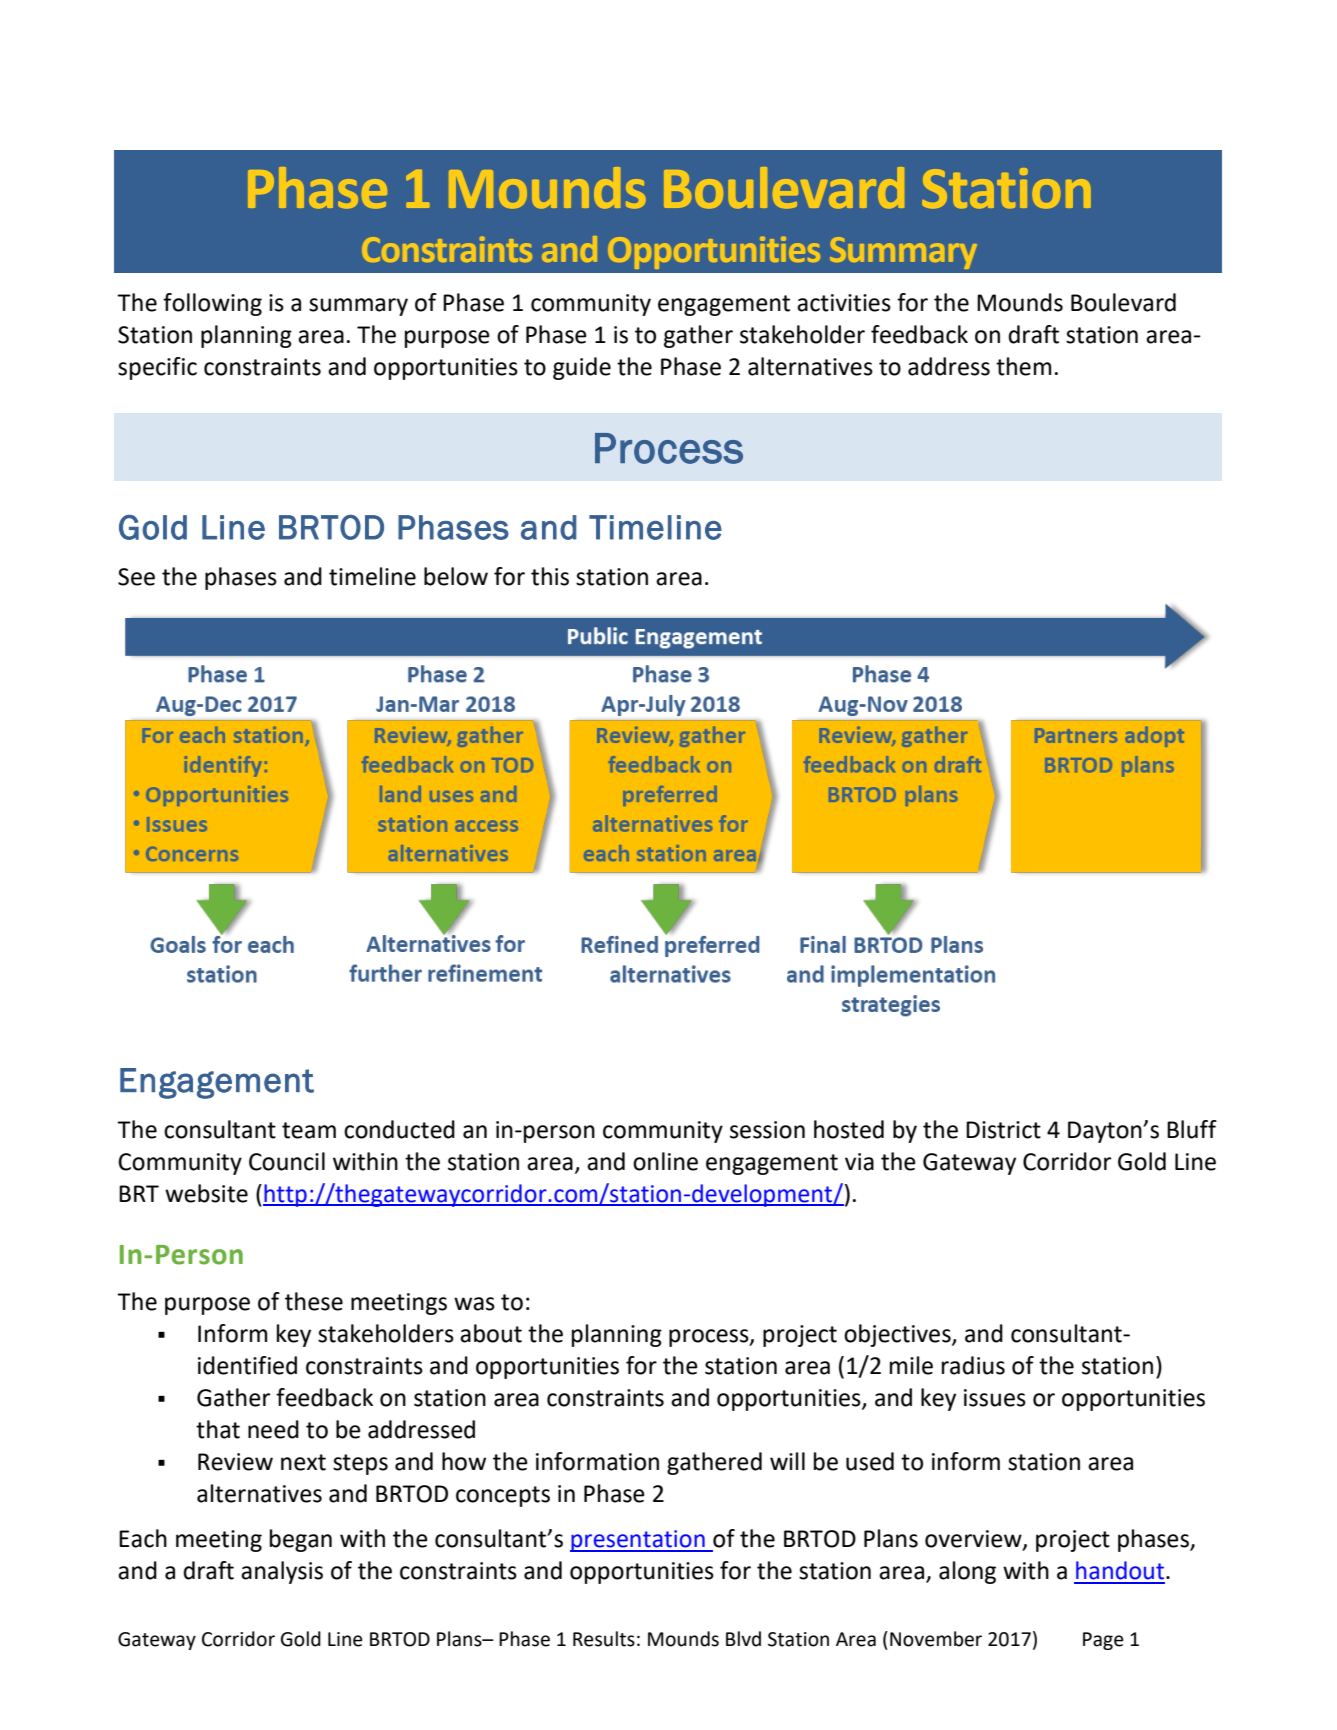 This document has width=1337, height=1730. What do you see at coordinates (212, 304) in the document?
I see `following` at bounding box center [212, 304].
